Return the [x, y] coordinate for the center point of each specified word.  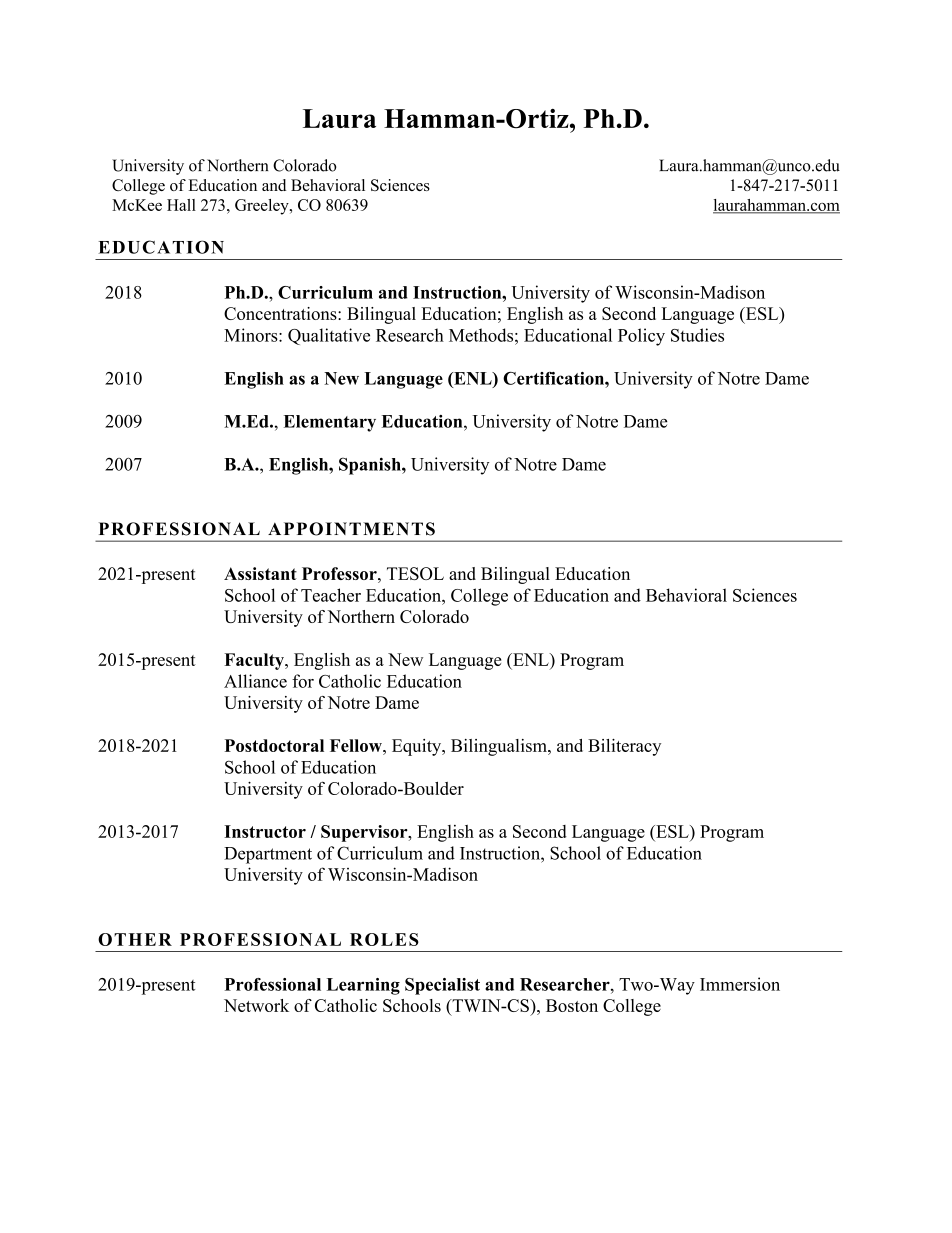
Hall [181, 205]
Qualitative [329, 336]
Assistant [260, 573]
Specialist [442, 986]
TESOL [415, 573]
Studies [697, 335]
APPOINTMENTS [351, 529]
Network [256, 1005]
